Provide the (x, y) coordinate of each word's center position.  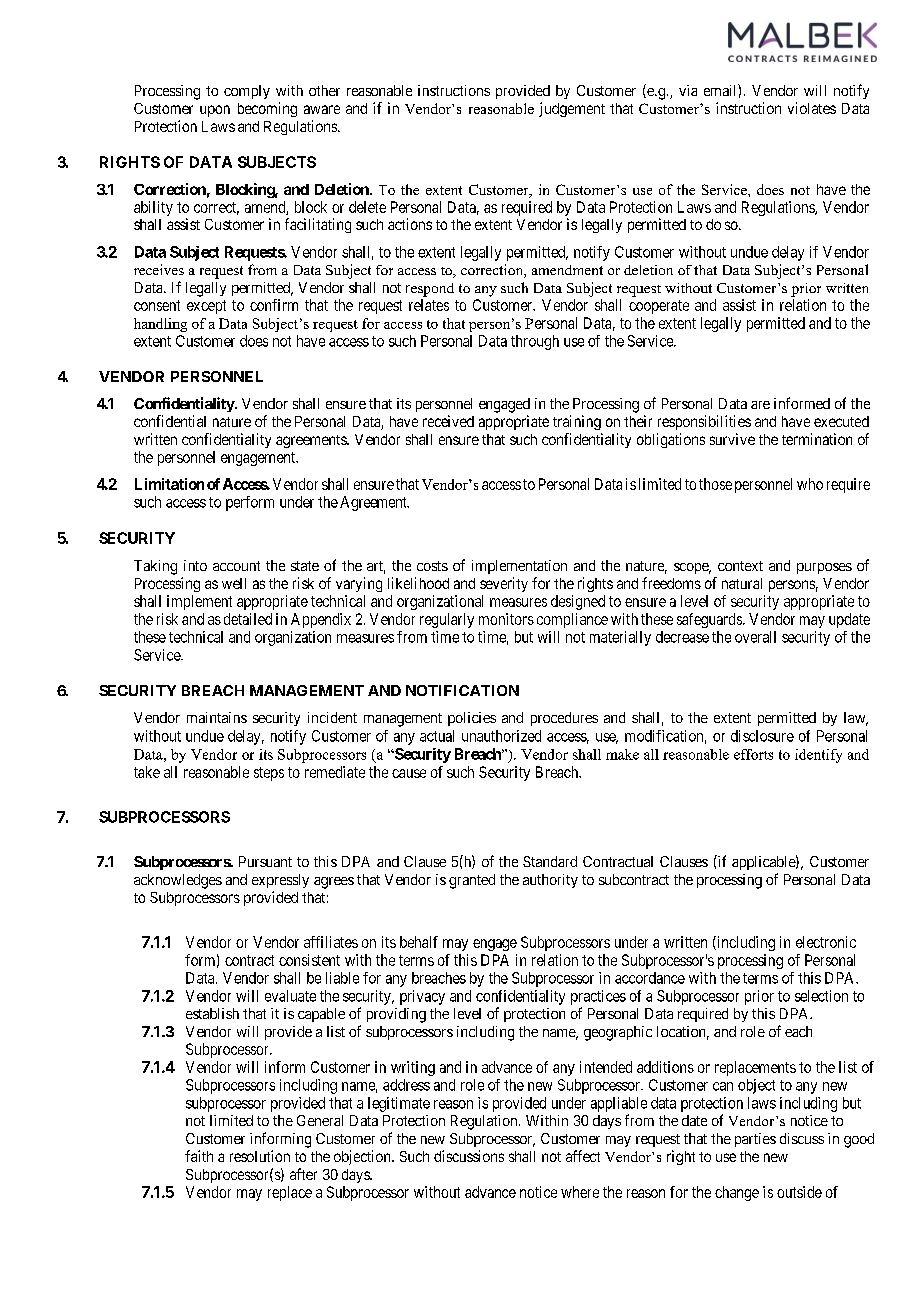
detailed (248, 619)
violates (812, 108)
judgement (572, 109)
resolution (260, 1156)
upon (215, 111)
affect (583, 1156)
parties (755, 1140)
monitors (506, 619)
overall (755, 637)
